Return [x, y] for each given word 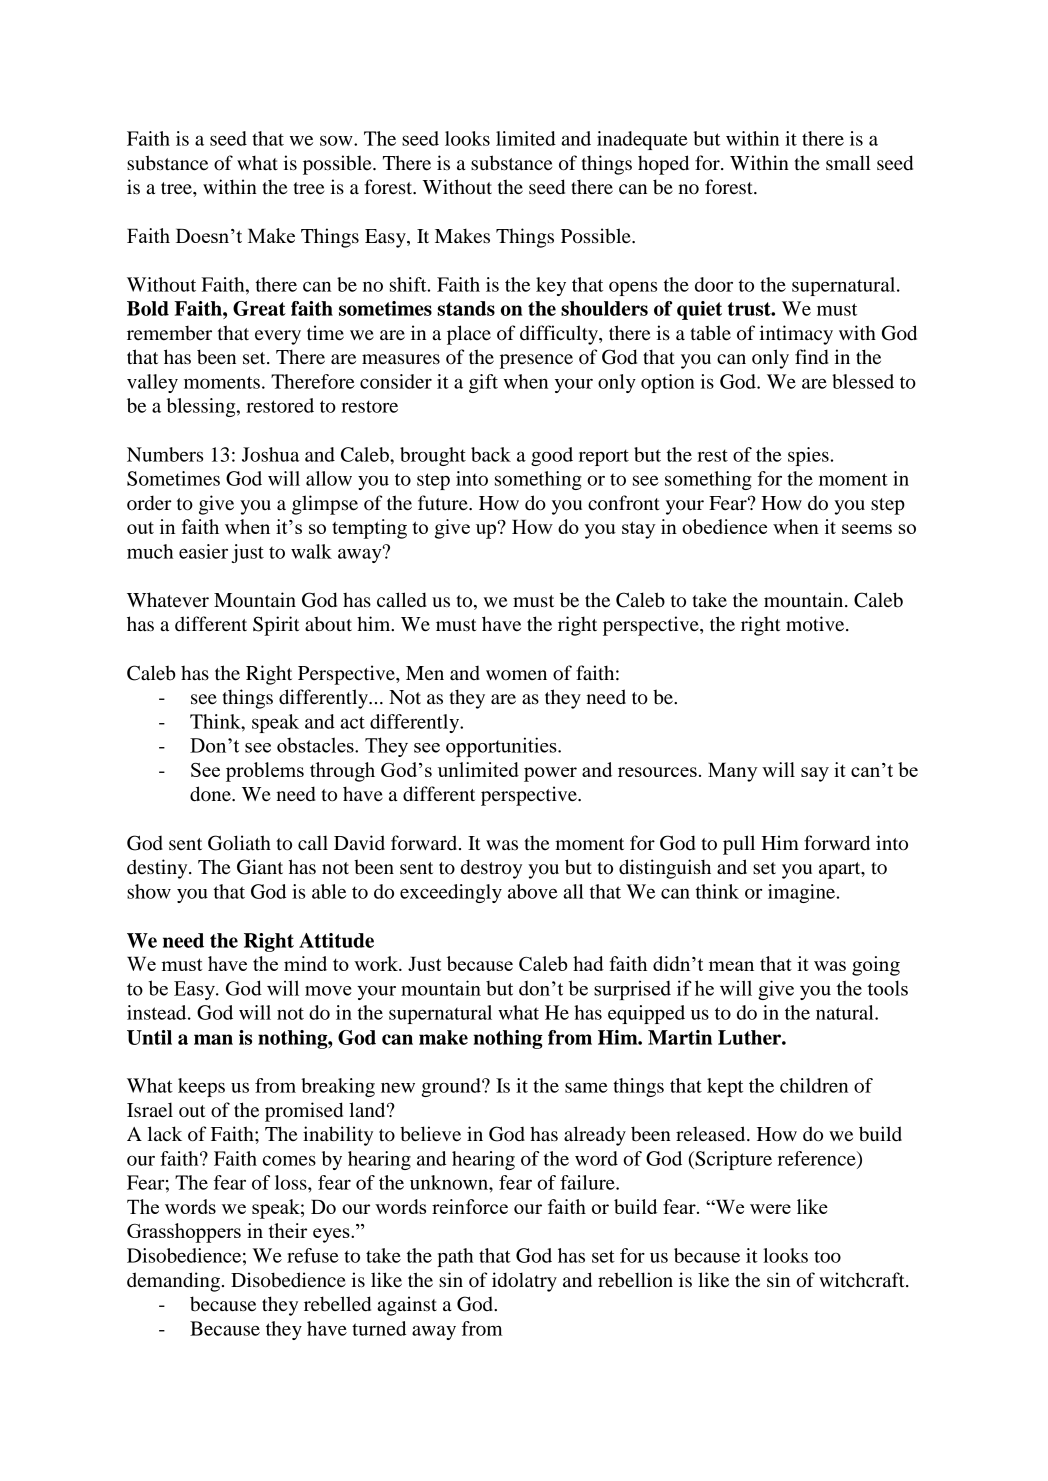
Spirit [276, 626]
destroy [491, 869]
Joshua [271, 454]
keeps [201, 1087]
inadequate [642, 140]
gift [483, 383]
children [814, 1085]
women [516, 675]
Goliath [239, 843]
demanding [173, 1282]
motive [816, 624]
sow [337, 140]
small [848, 163]
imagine [801, 893]
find [811, 357]
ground [452, 1087]
